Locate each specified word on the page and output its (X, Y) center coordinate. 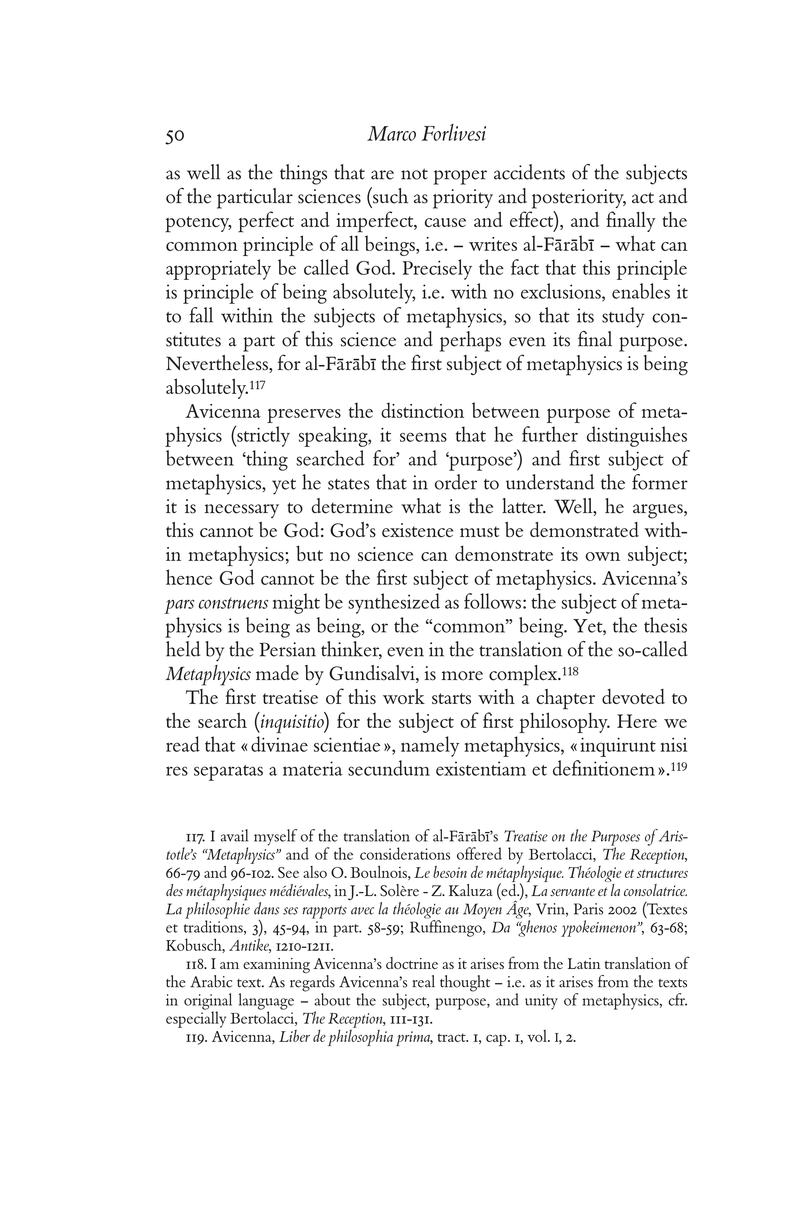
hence (189, 577)
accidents (529, 172)
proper (460, 177)
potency (198, 224)
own (602, 556)
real (423, 981)
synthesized (394, 603)
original (208, 1002)
